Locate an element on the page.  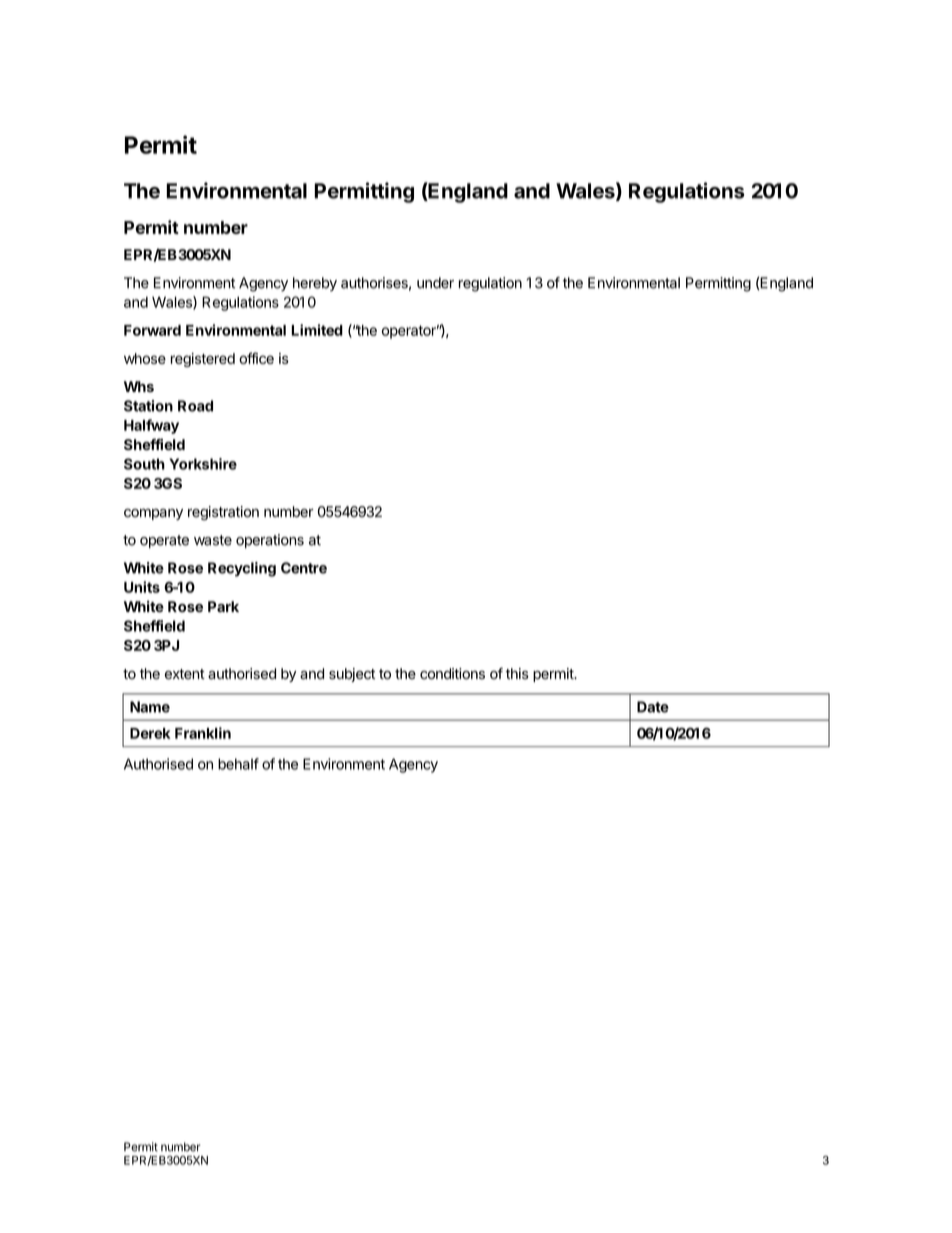
Franklin is located at coordinates (203, 733).
